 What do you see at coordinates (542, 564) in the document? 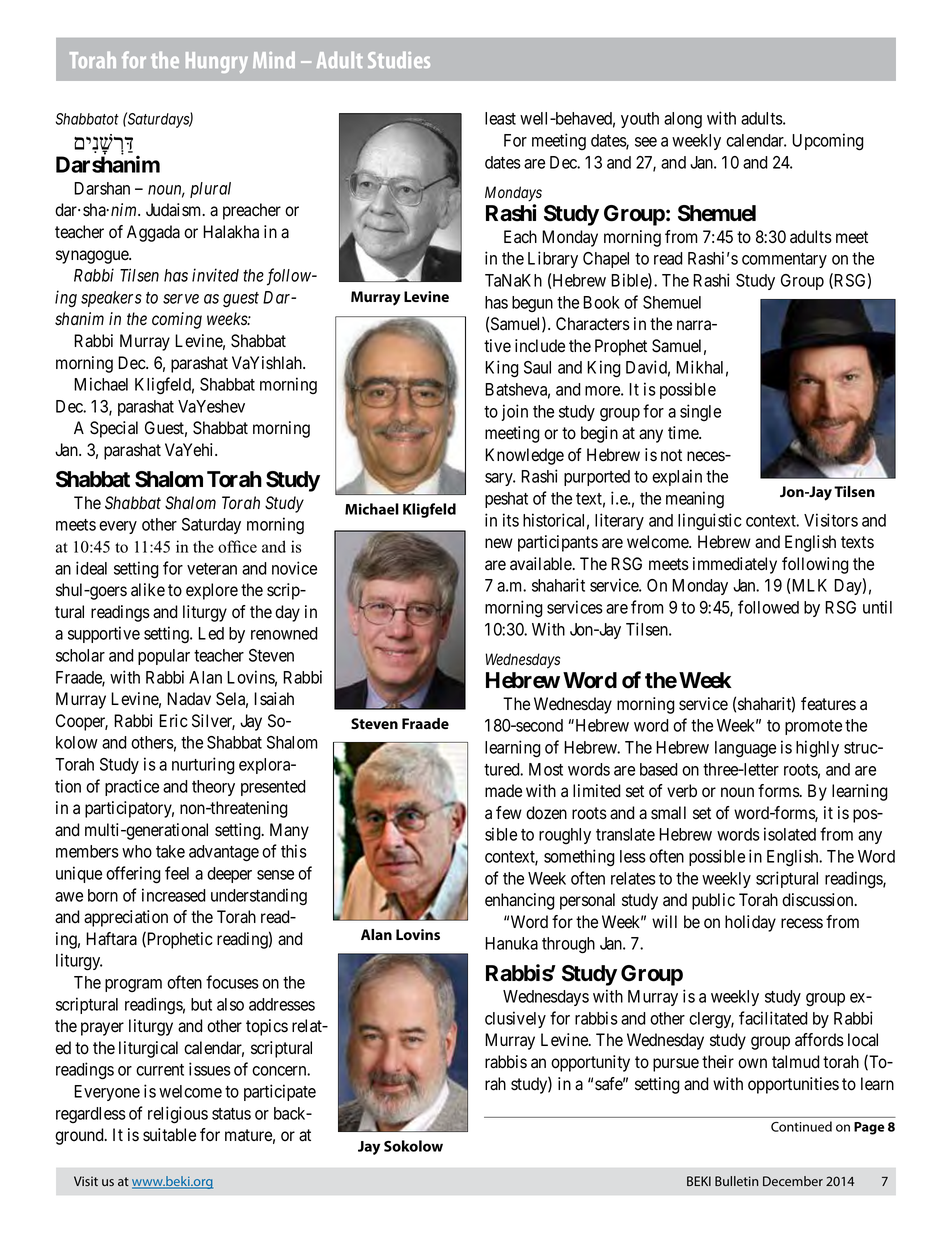
I see `available` at bounding box center [542, 564].
